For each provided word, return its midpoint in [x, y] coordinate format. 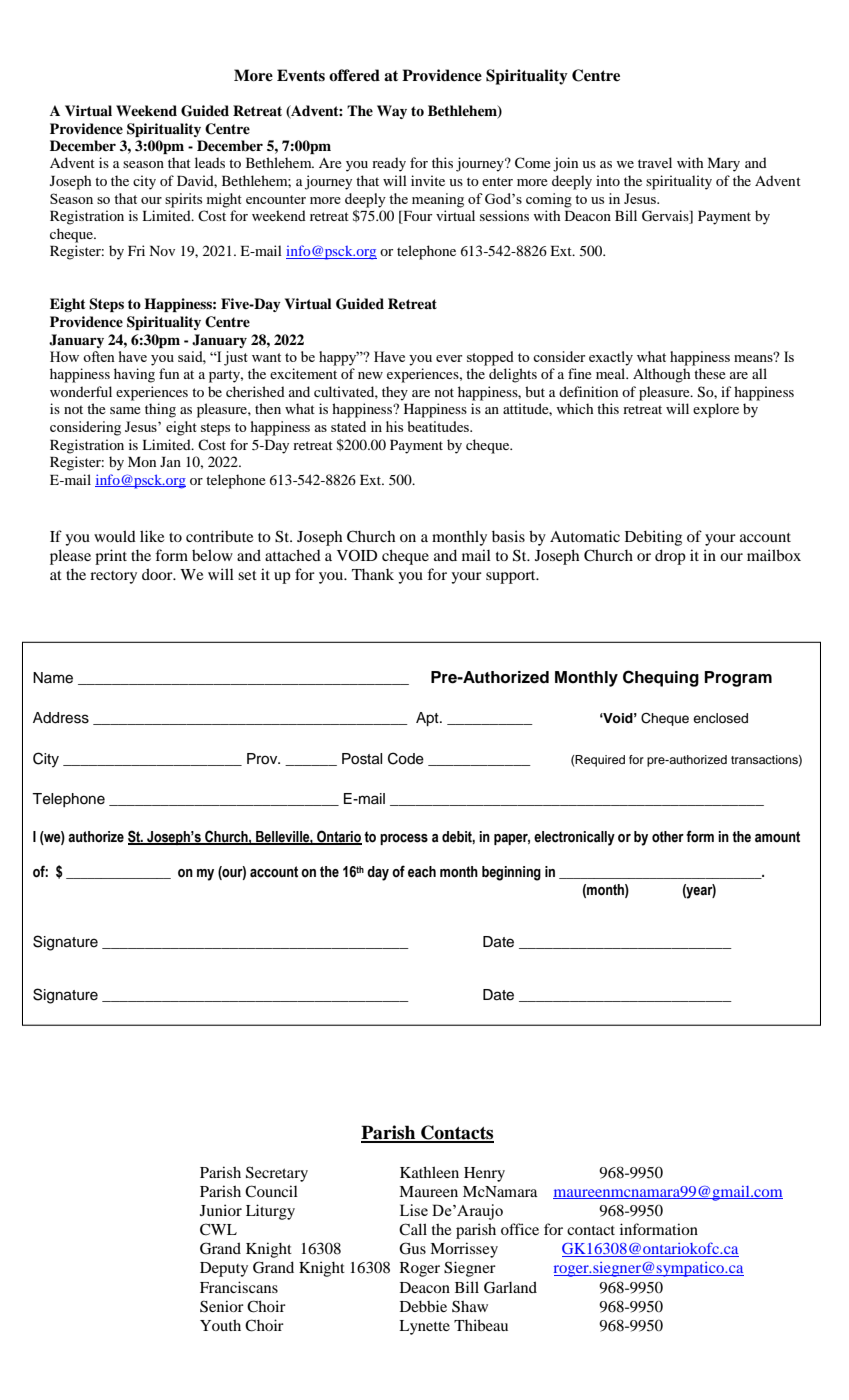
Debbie [423, 1306]
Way [392, 112]
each [422, 872]
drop [670, 557]
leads [210, 162]
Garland [510, 1287]
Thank [373, 574]
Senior [222, 1306]
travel [655, 162]
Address [61, 718]
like [152, 536]
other [668, 837]
